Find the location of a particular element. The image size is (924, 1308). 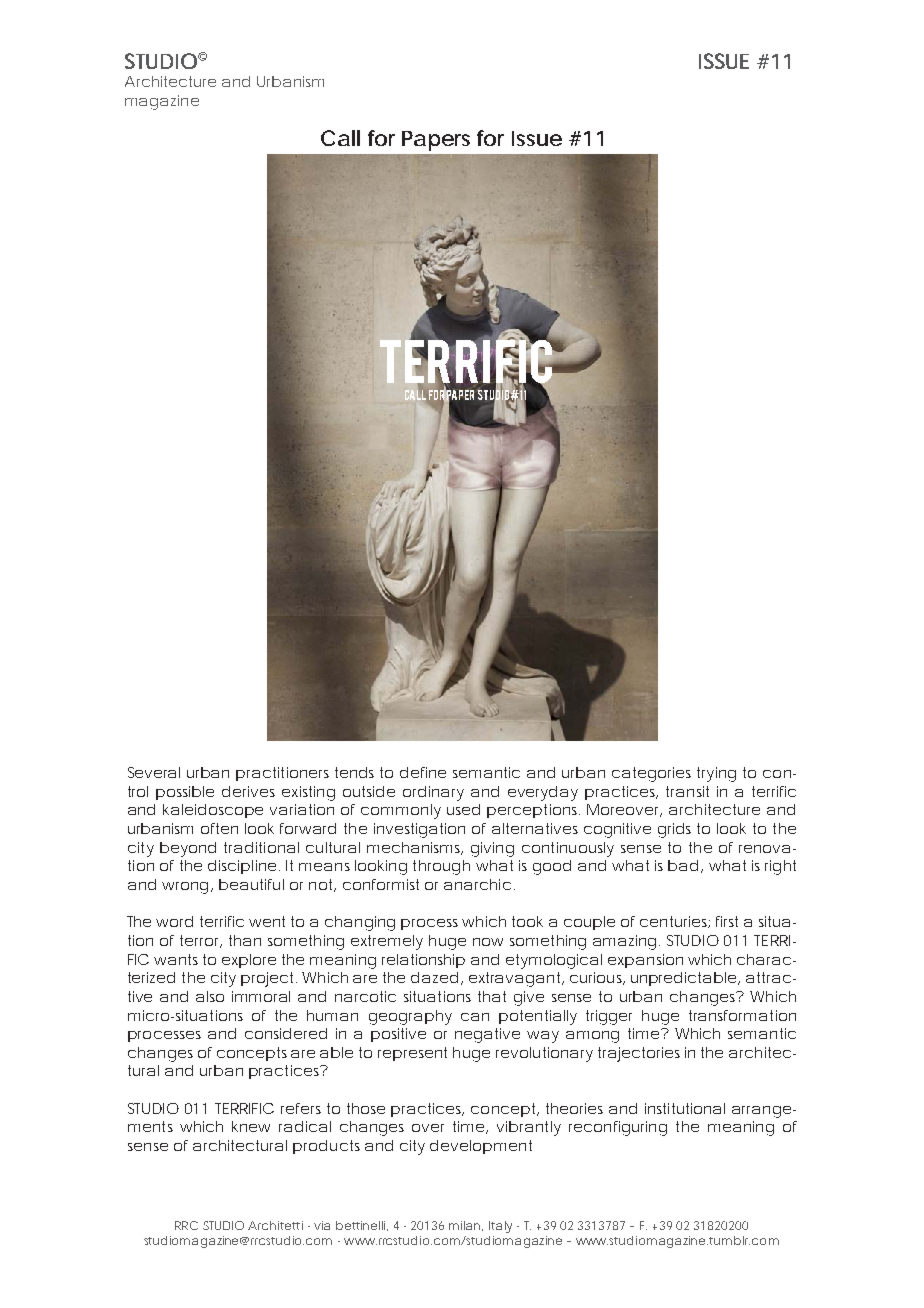

derives is located at coordinates (248, 791).
